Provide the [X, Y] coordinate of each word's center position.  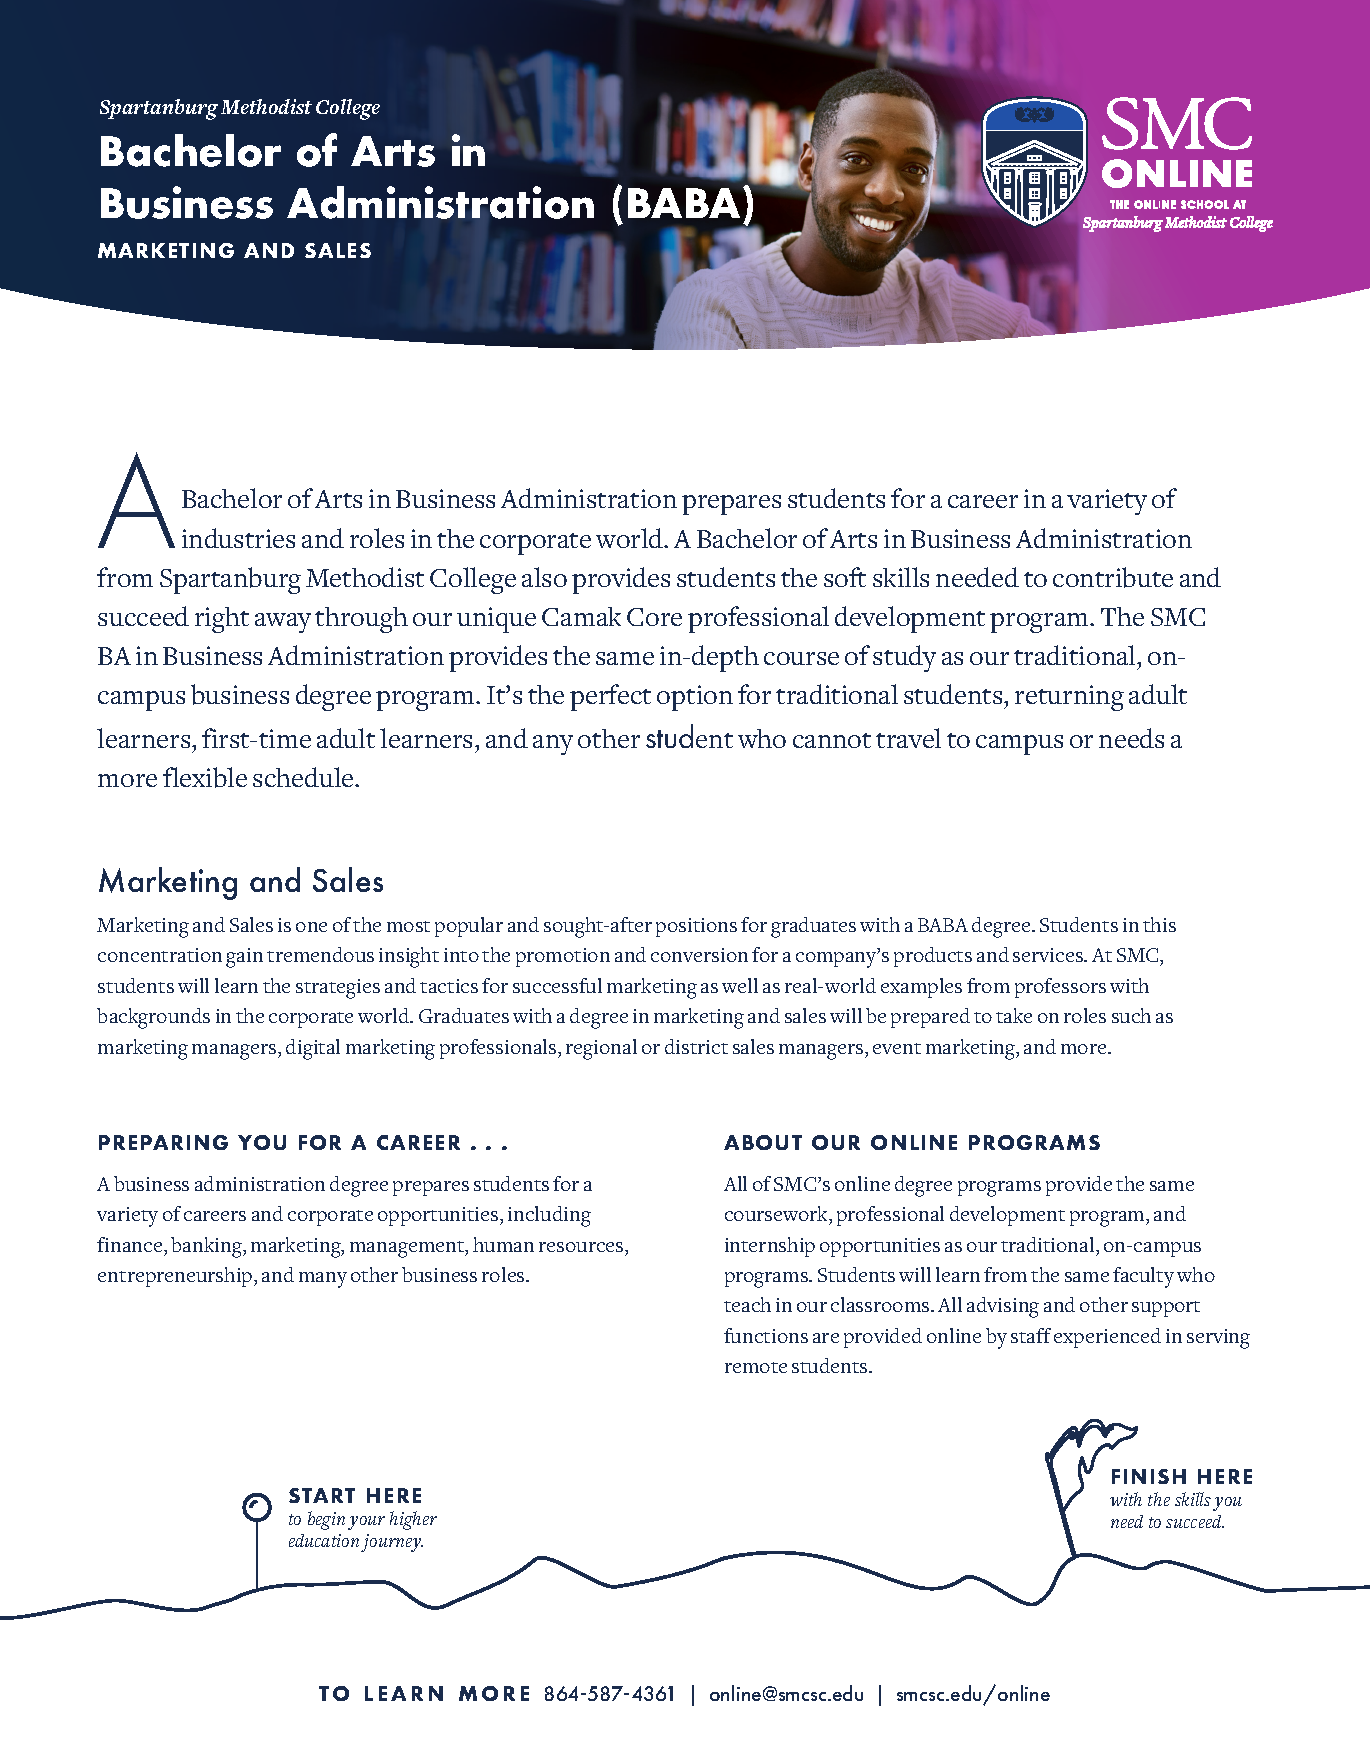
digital [313, 1049]
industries [238, 538]
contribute [1113, 577]
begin [326, 1520]
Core [654, 617]
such [1131, 1015]
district [696, 1046]
